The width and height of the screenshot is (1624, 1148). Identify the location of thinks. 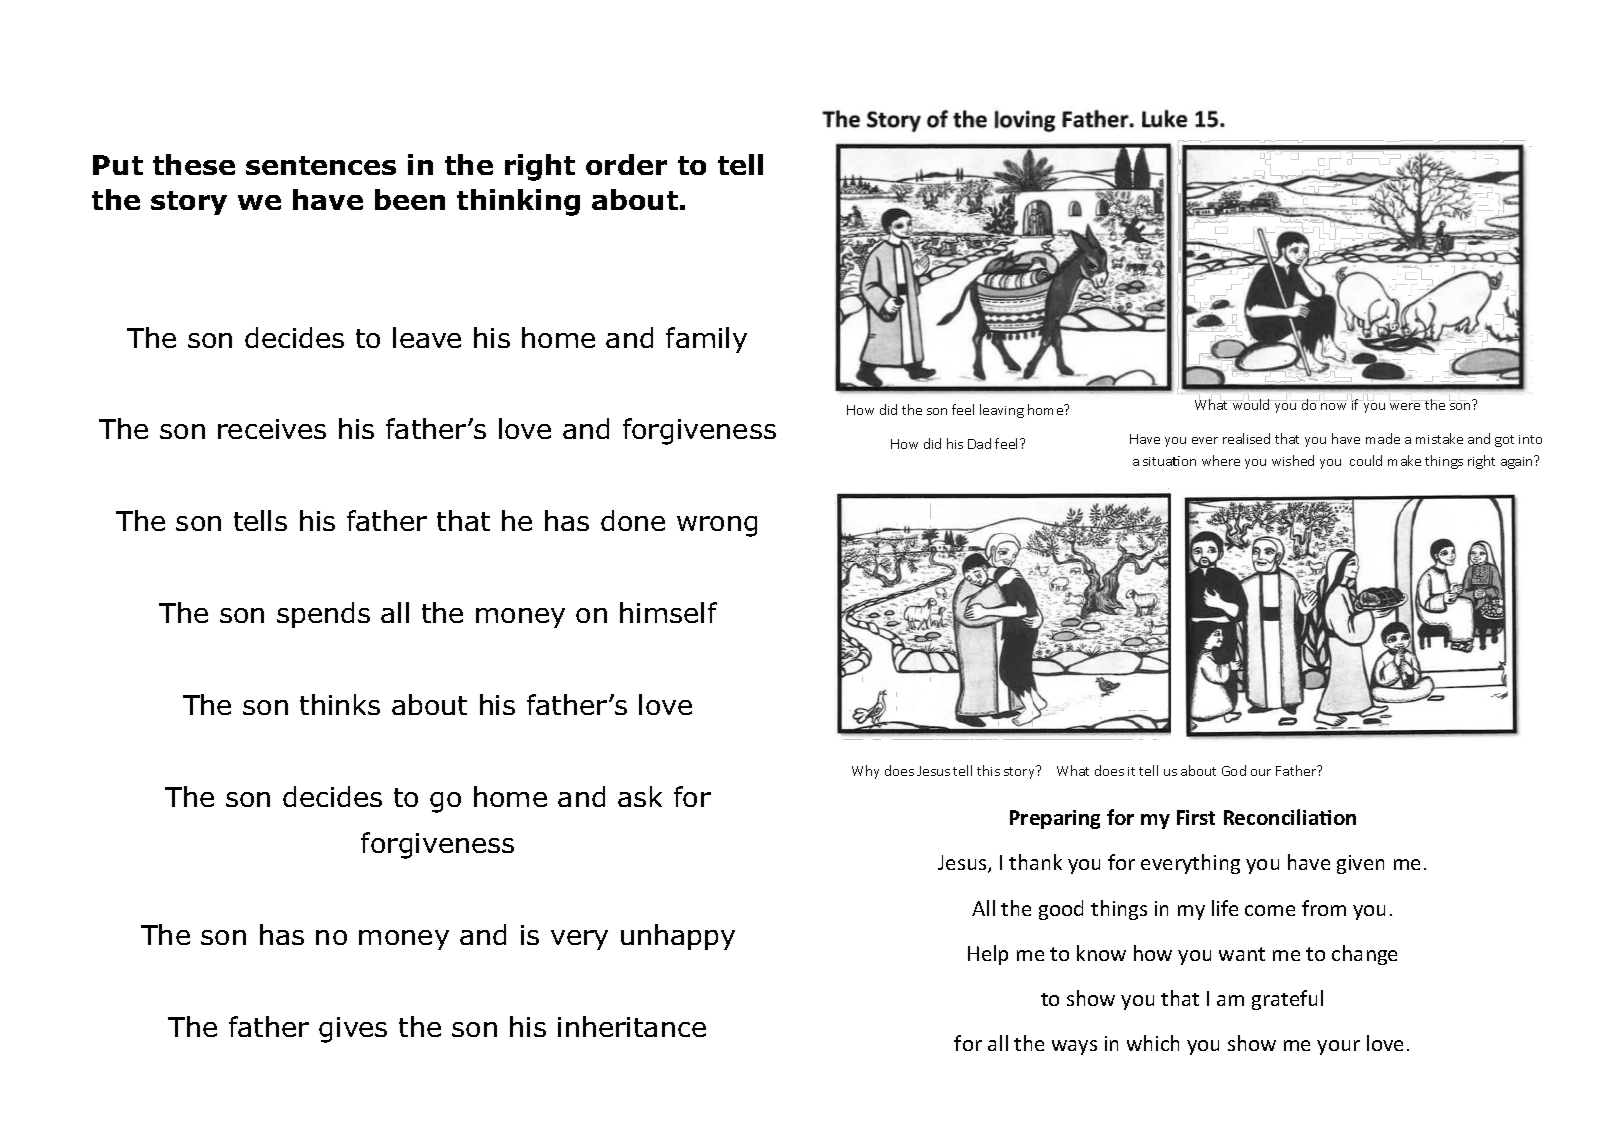
(340, 704).
